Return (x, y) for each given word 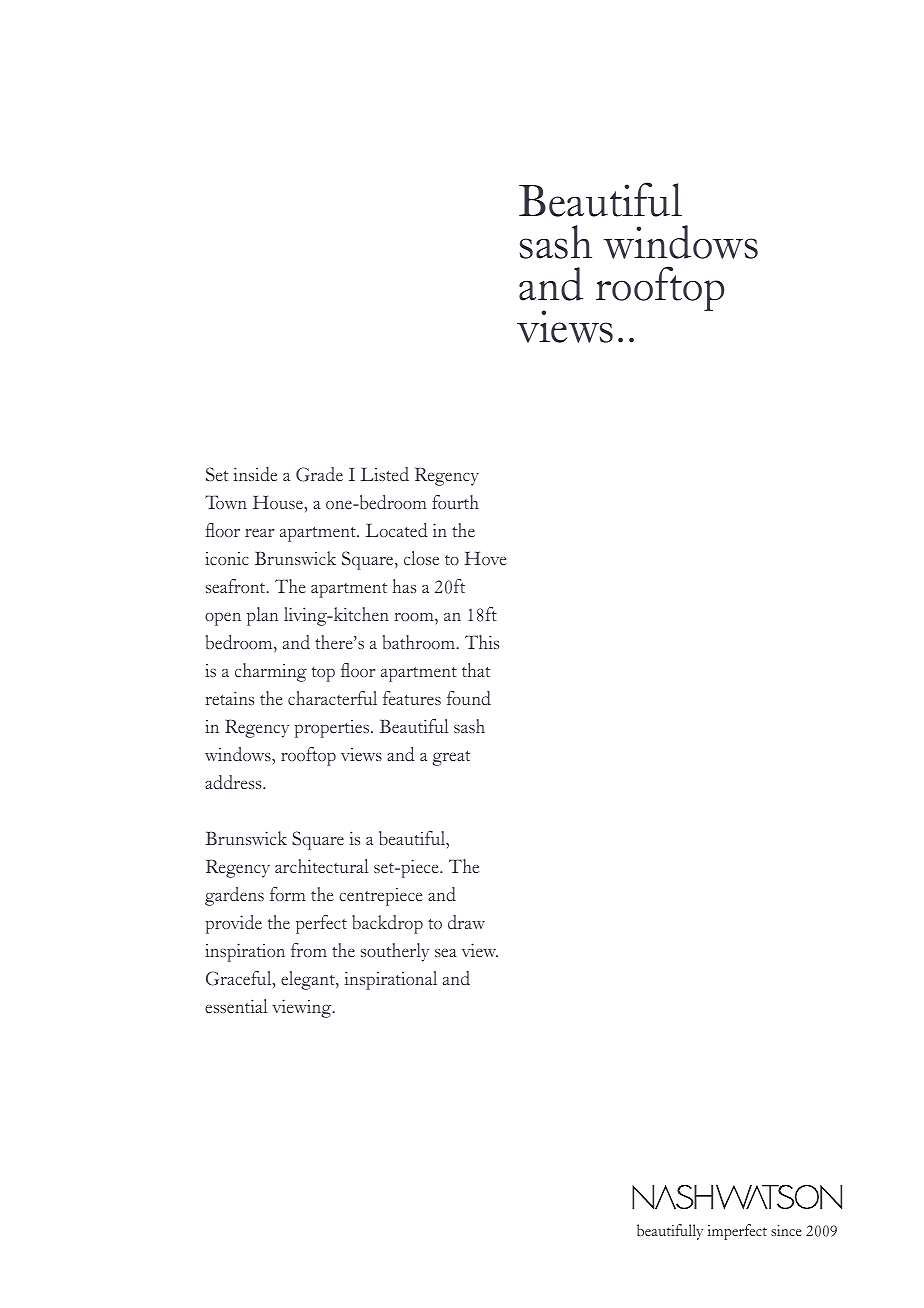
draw (466, 922)
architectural (322, 866)
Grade (319, 474)
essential (236, 1006)
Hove (485, 559)
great (451, 758)
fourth (455, 502)
